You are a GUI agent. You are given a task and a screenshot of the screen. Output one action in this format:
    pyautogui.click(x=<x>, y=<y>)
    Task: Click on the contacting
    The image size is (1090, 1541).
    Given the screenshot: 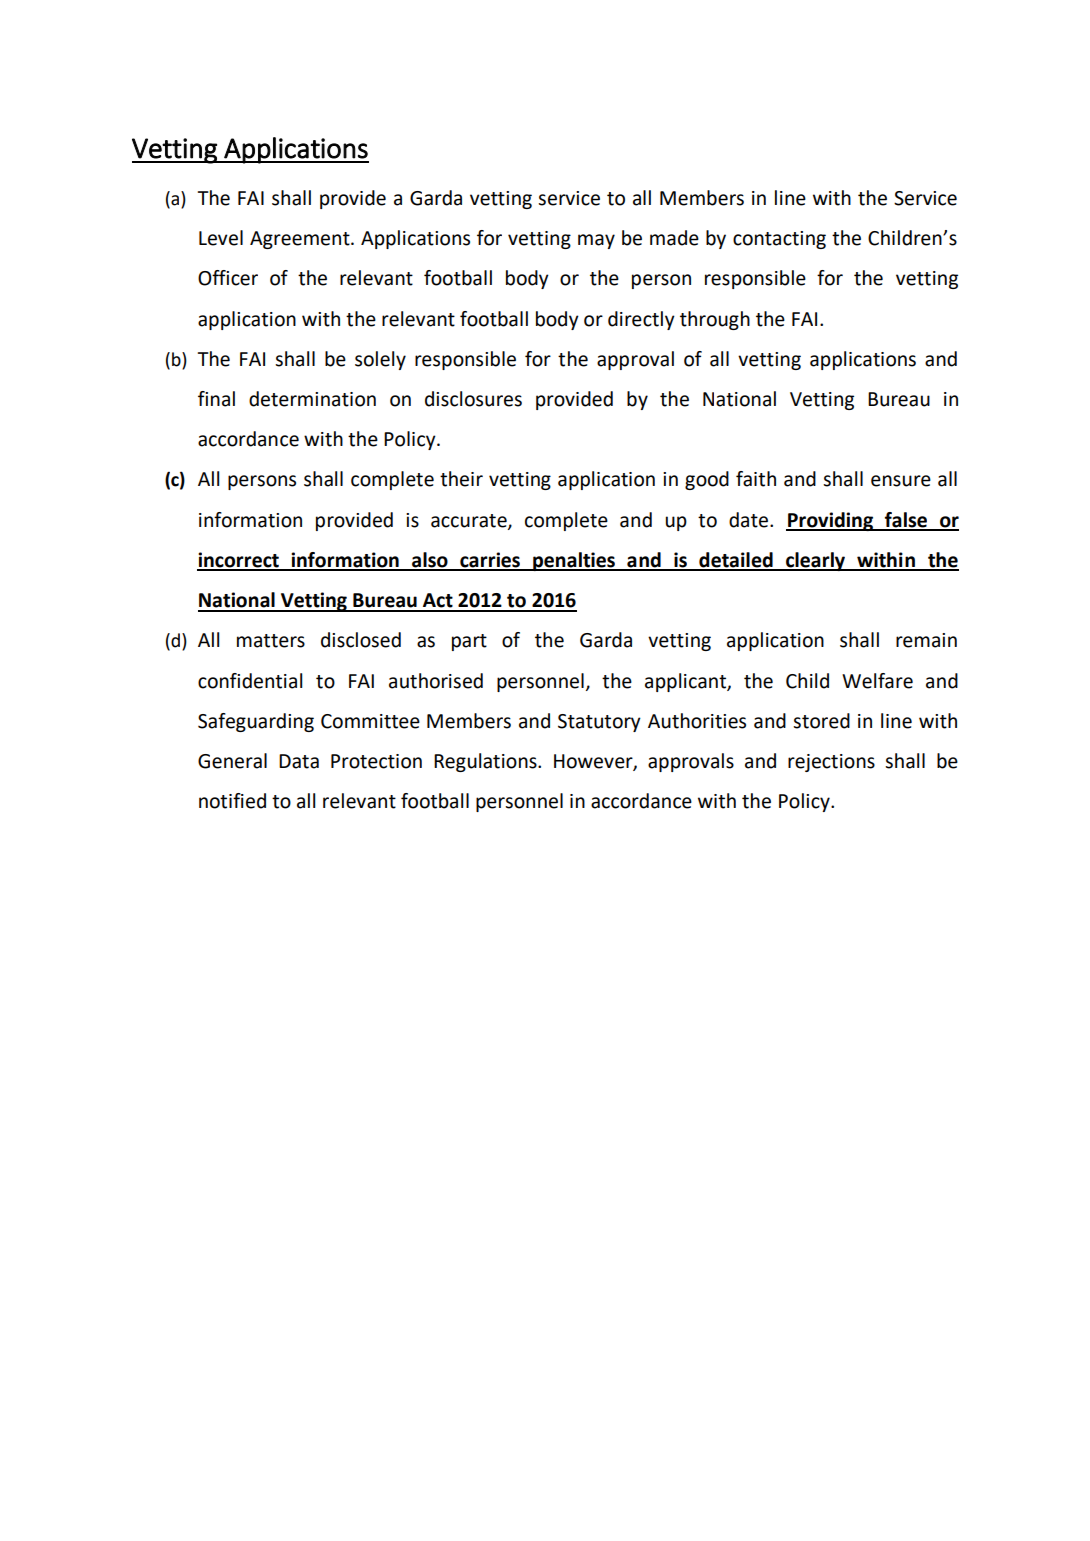 What is the action you would take?
    pyautogui.click(x=779, y=240)
